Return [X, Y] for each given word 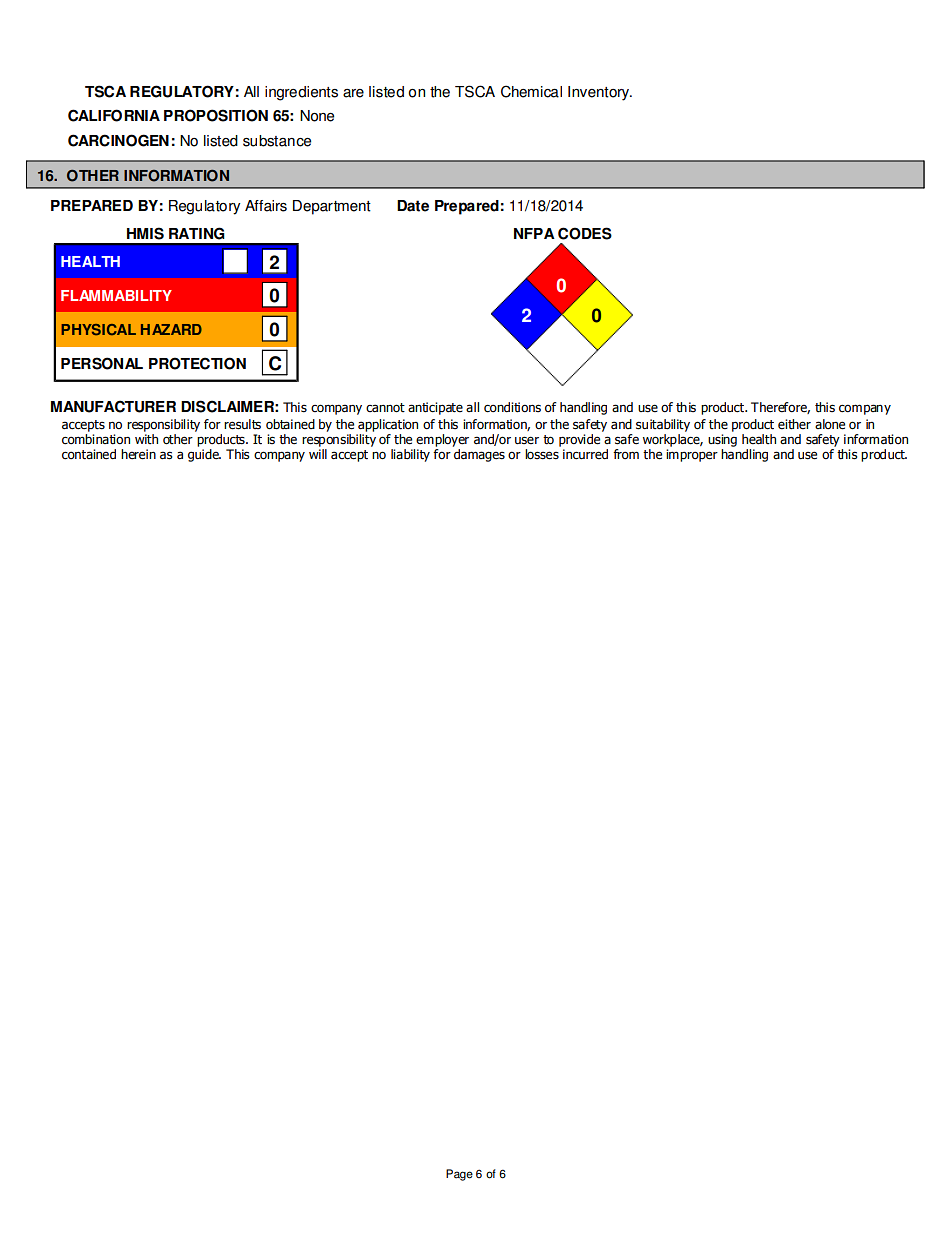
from [626, 454]
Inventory [599, 93]
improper [692, 455]
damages [479, 455]
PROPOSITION [216, 115]
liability [410, 455]
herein [138, 454]
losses [542, 454]
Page [459, 1175]
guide [204, 455]
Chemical [531, 91]
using [722, 440]
